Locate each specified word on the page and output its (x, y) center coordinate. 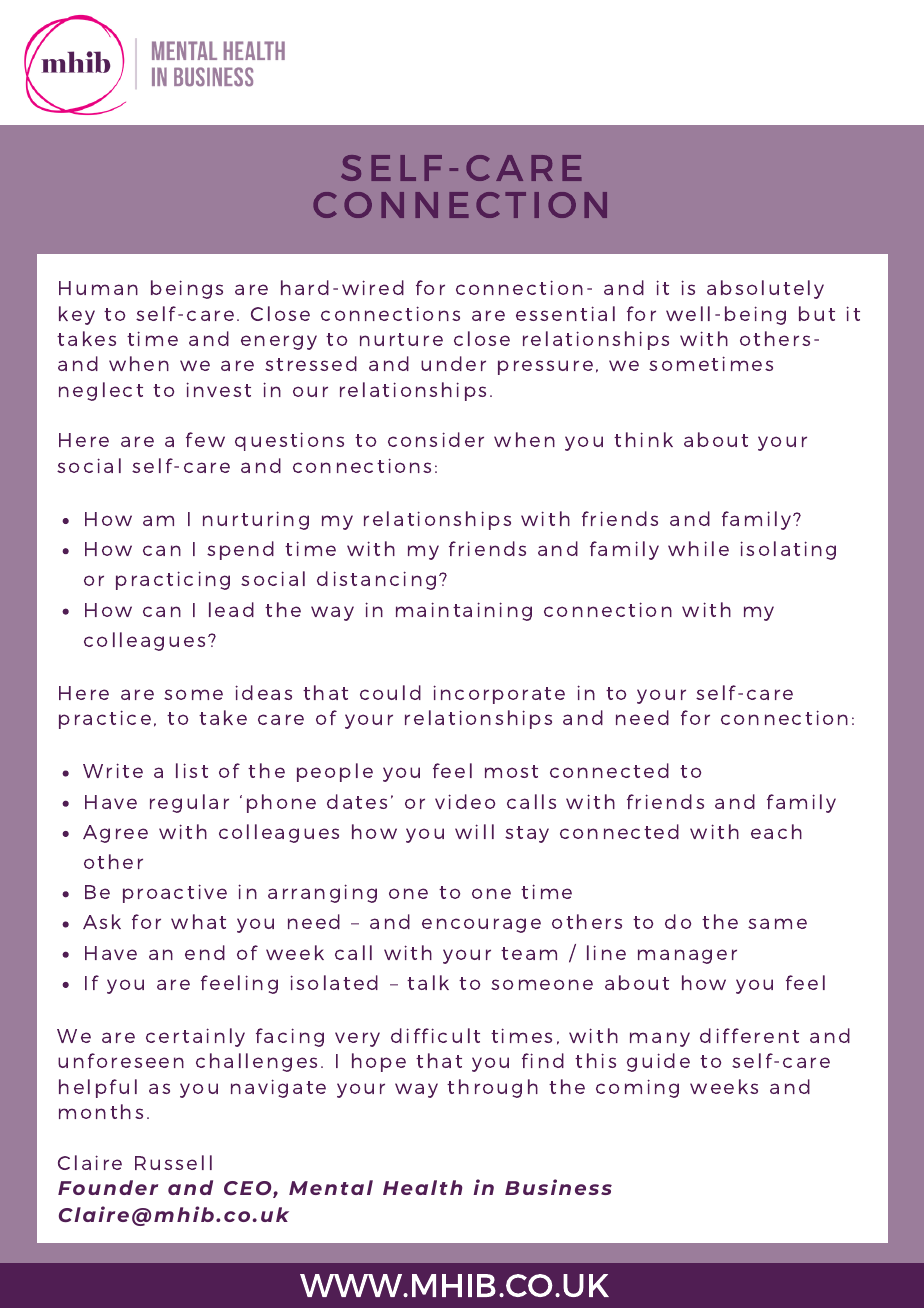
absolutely (765, 289)
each (776, 831)
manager (687, 956)
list (192, 770)
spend (240, 550)
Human (98, 288)
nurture (401, 339)
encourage (481, 925)
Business (558, 1187)
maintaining (464, 611)
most (511, 771)
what (198, 921)
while (698, 548)
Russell (173, 1162)
